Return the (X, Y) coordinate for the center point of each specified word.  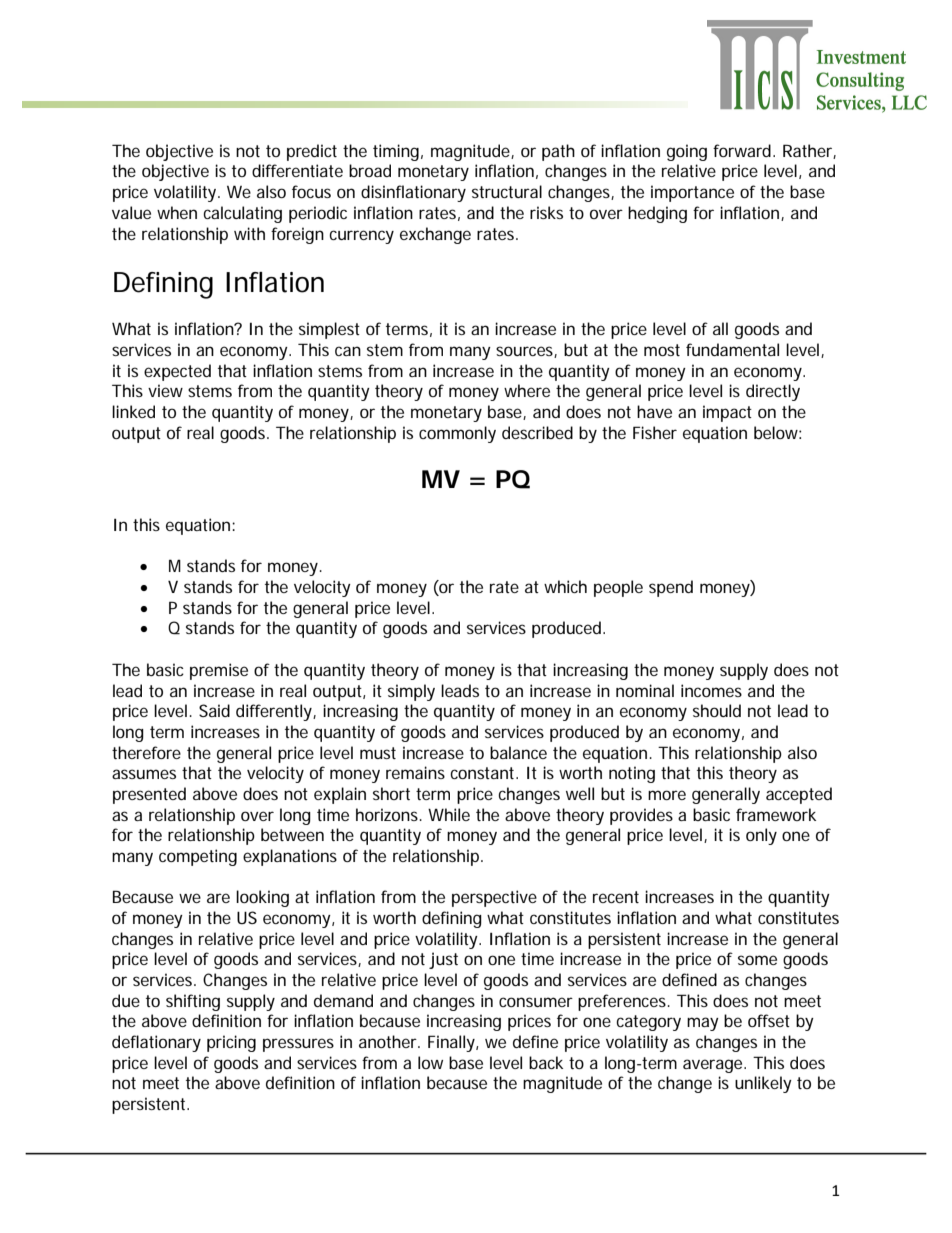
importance (692, 193)
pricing (231, 1043)
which (565, 586)
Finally (452, 1043)
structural (507, 191)
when (177, 212)
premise (219, 671)
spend (671, 588)
